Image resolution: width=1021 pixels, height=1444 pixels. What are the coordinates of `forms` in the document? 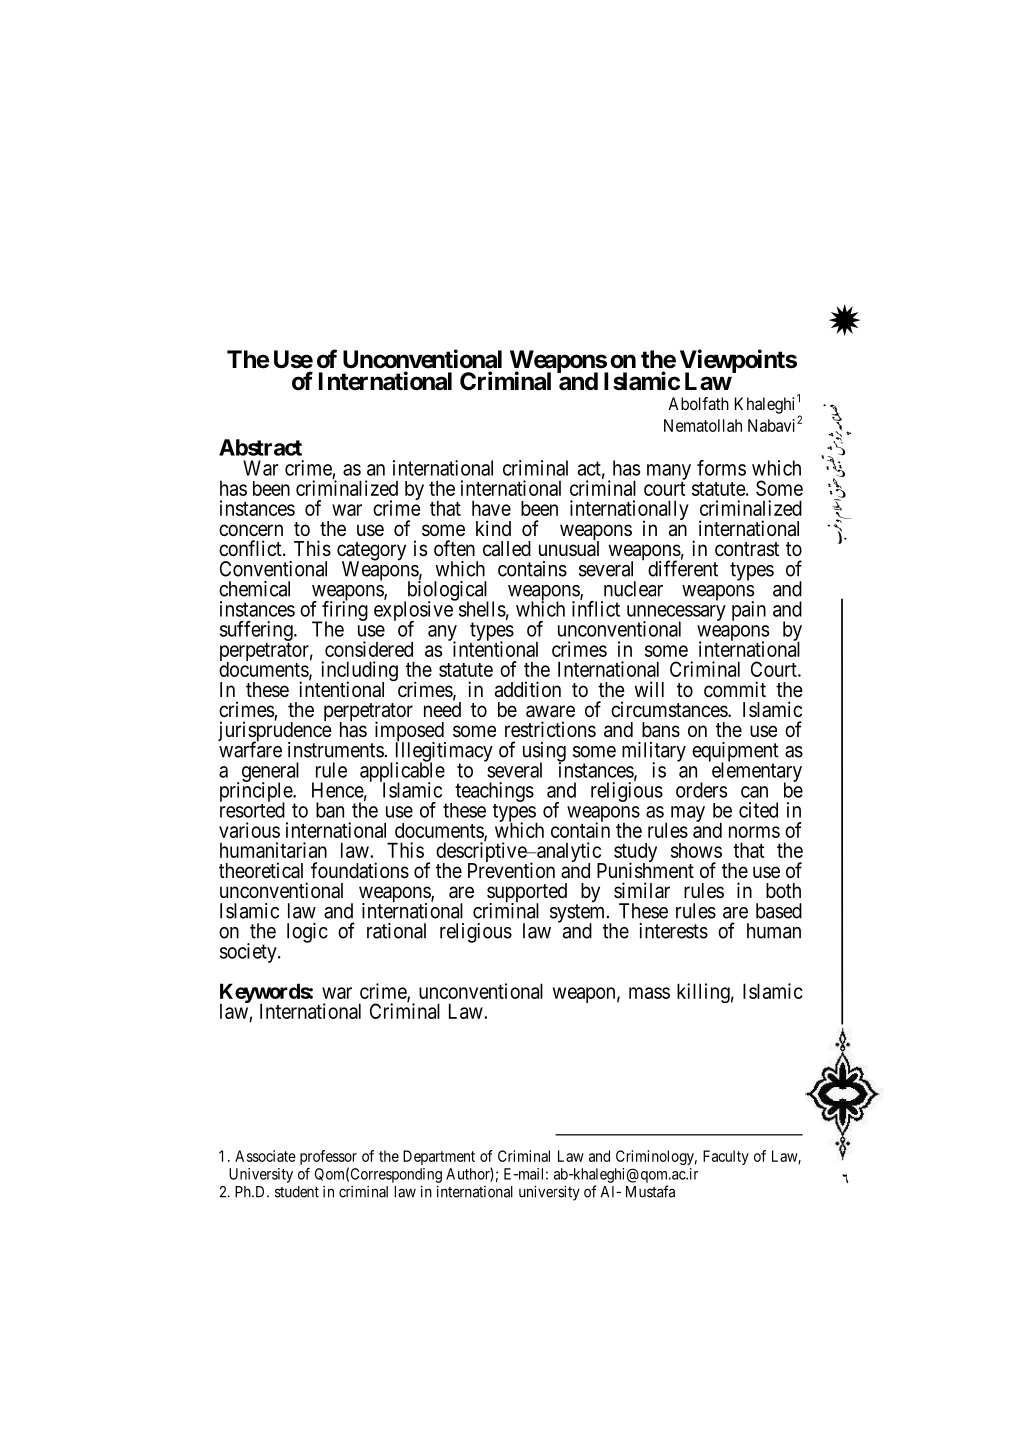 It's located at (721, 468).
